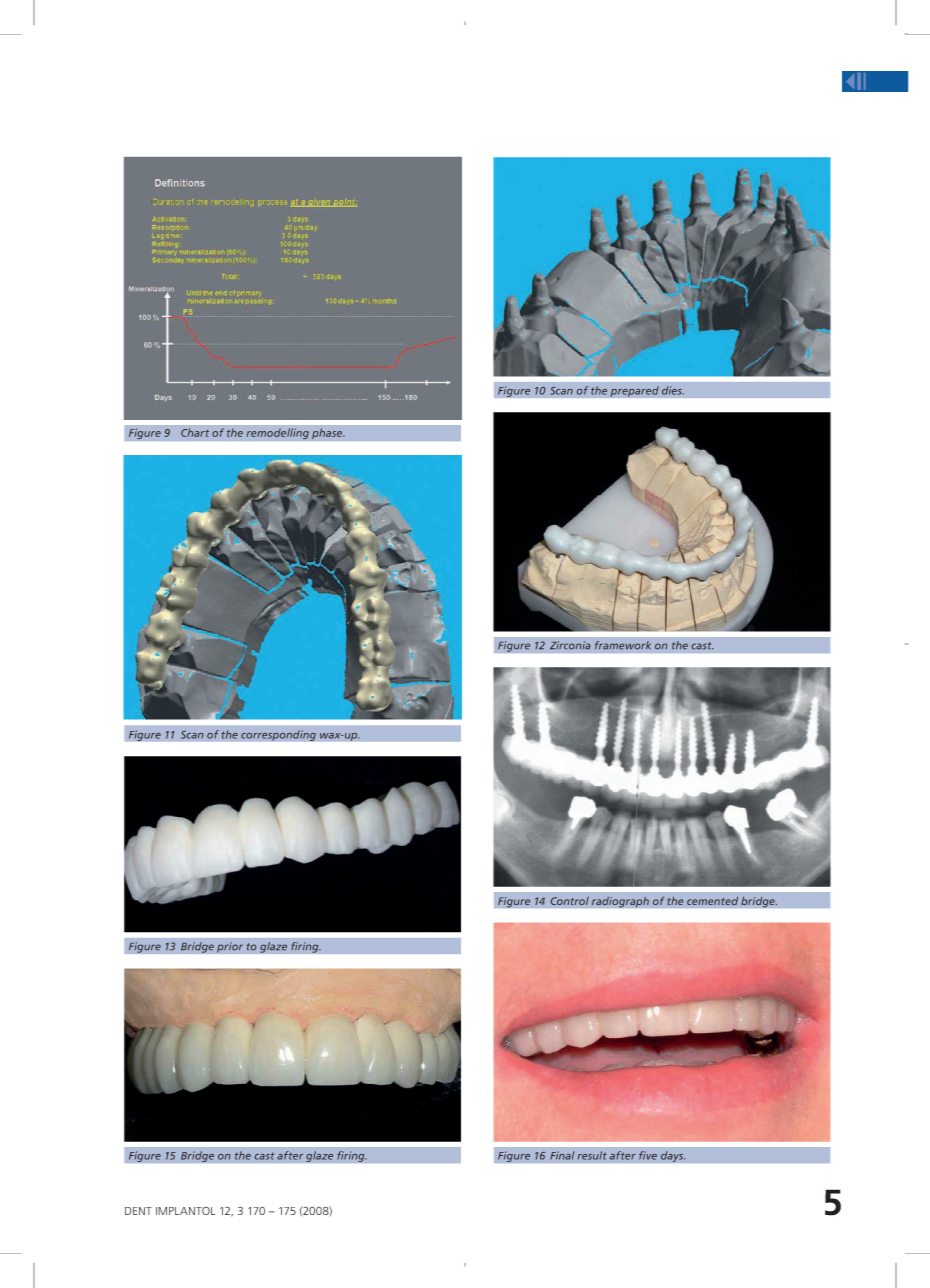 The width and height of the screenshot is (930, 1288). What do you see at coordinates (569, 901) in the screenshot?
I see `Control` at bounding box center [569, 901].
